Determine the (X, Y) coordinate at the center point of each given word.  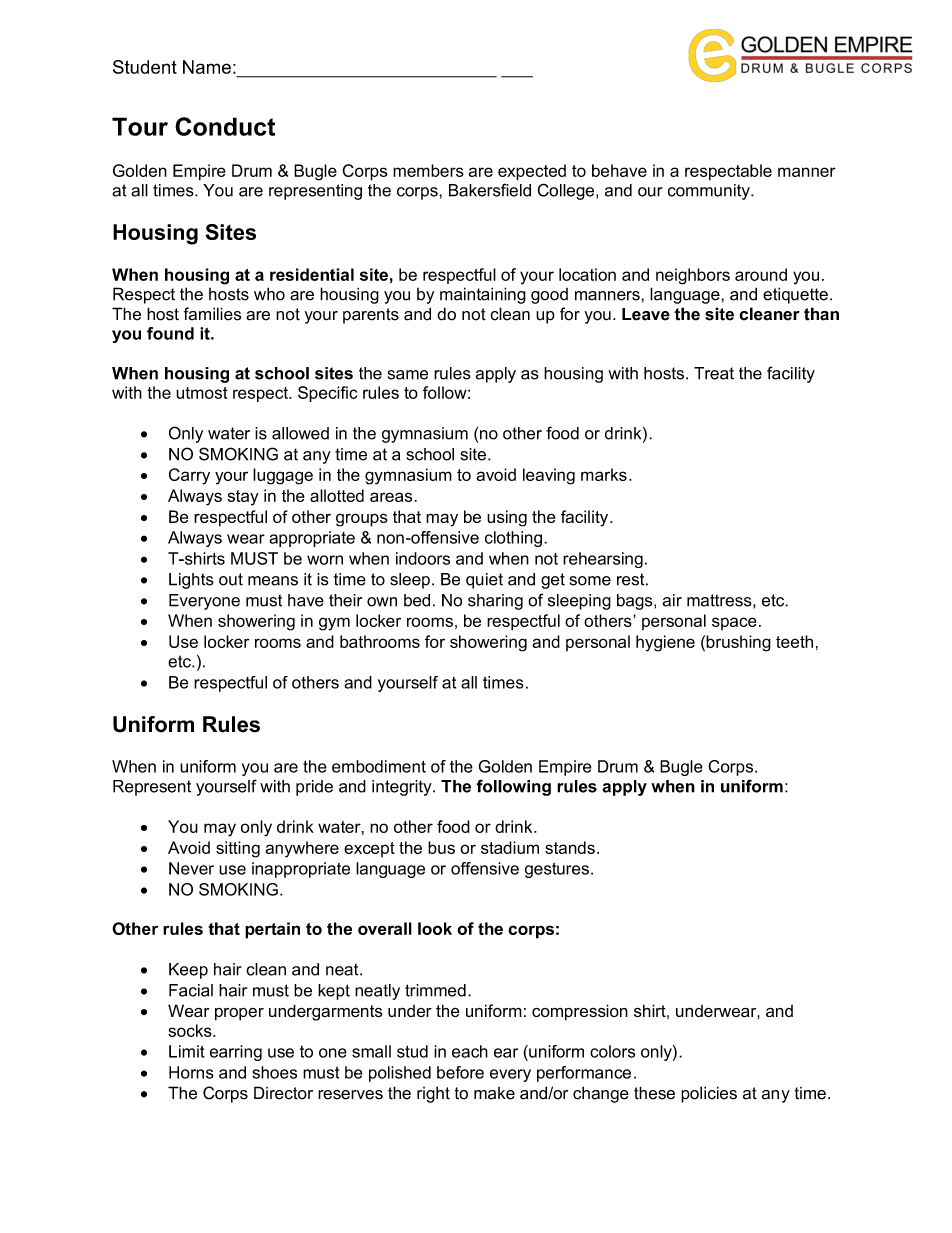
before (460, 1072)
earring (236, 1053)
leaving (549, 476)
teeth (794, 641)
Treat (714, 373)
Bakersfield (490, 190)
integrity (403, 788)
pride (314, 788)
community (710, 192)
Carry (189, 476)
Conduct (225, 126)
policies (709, 1094)
